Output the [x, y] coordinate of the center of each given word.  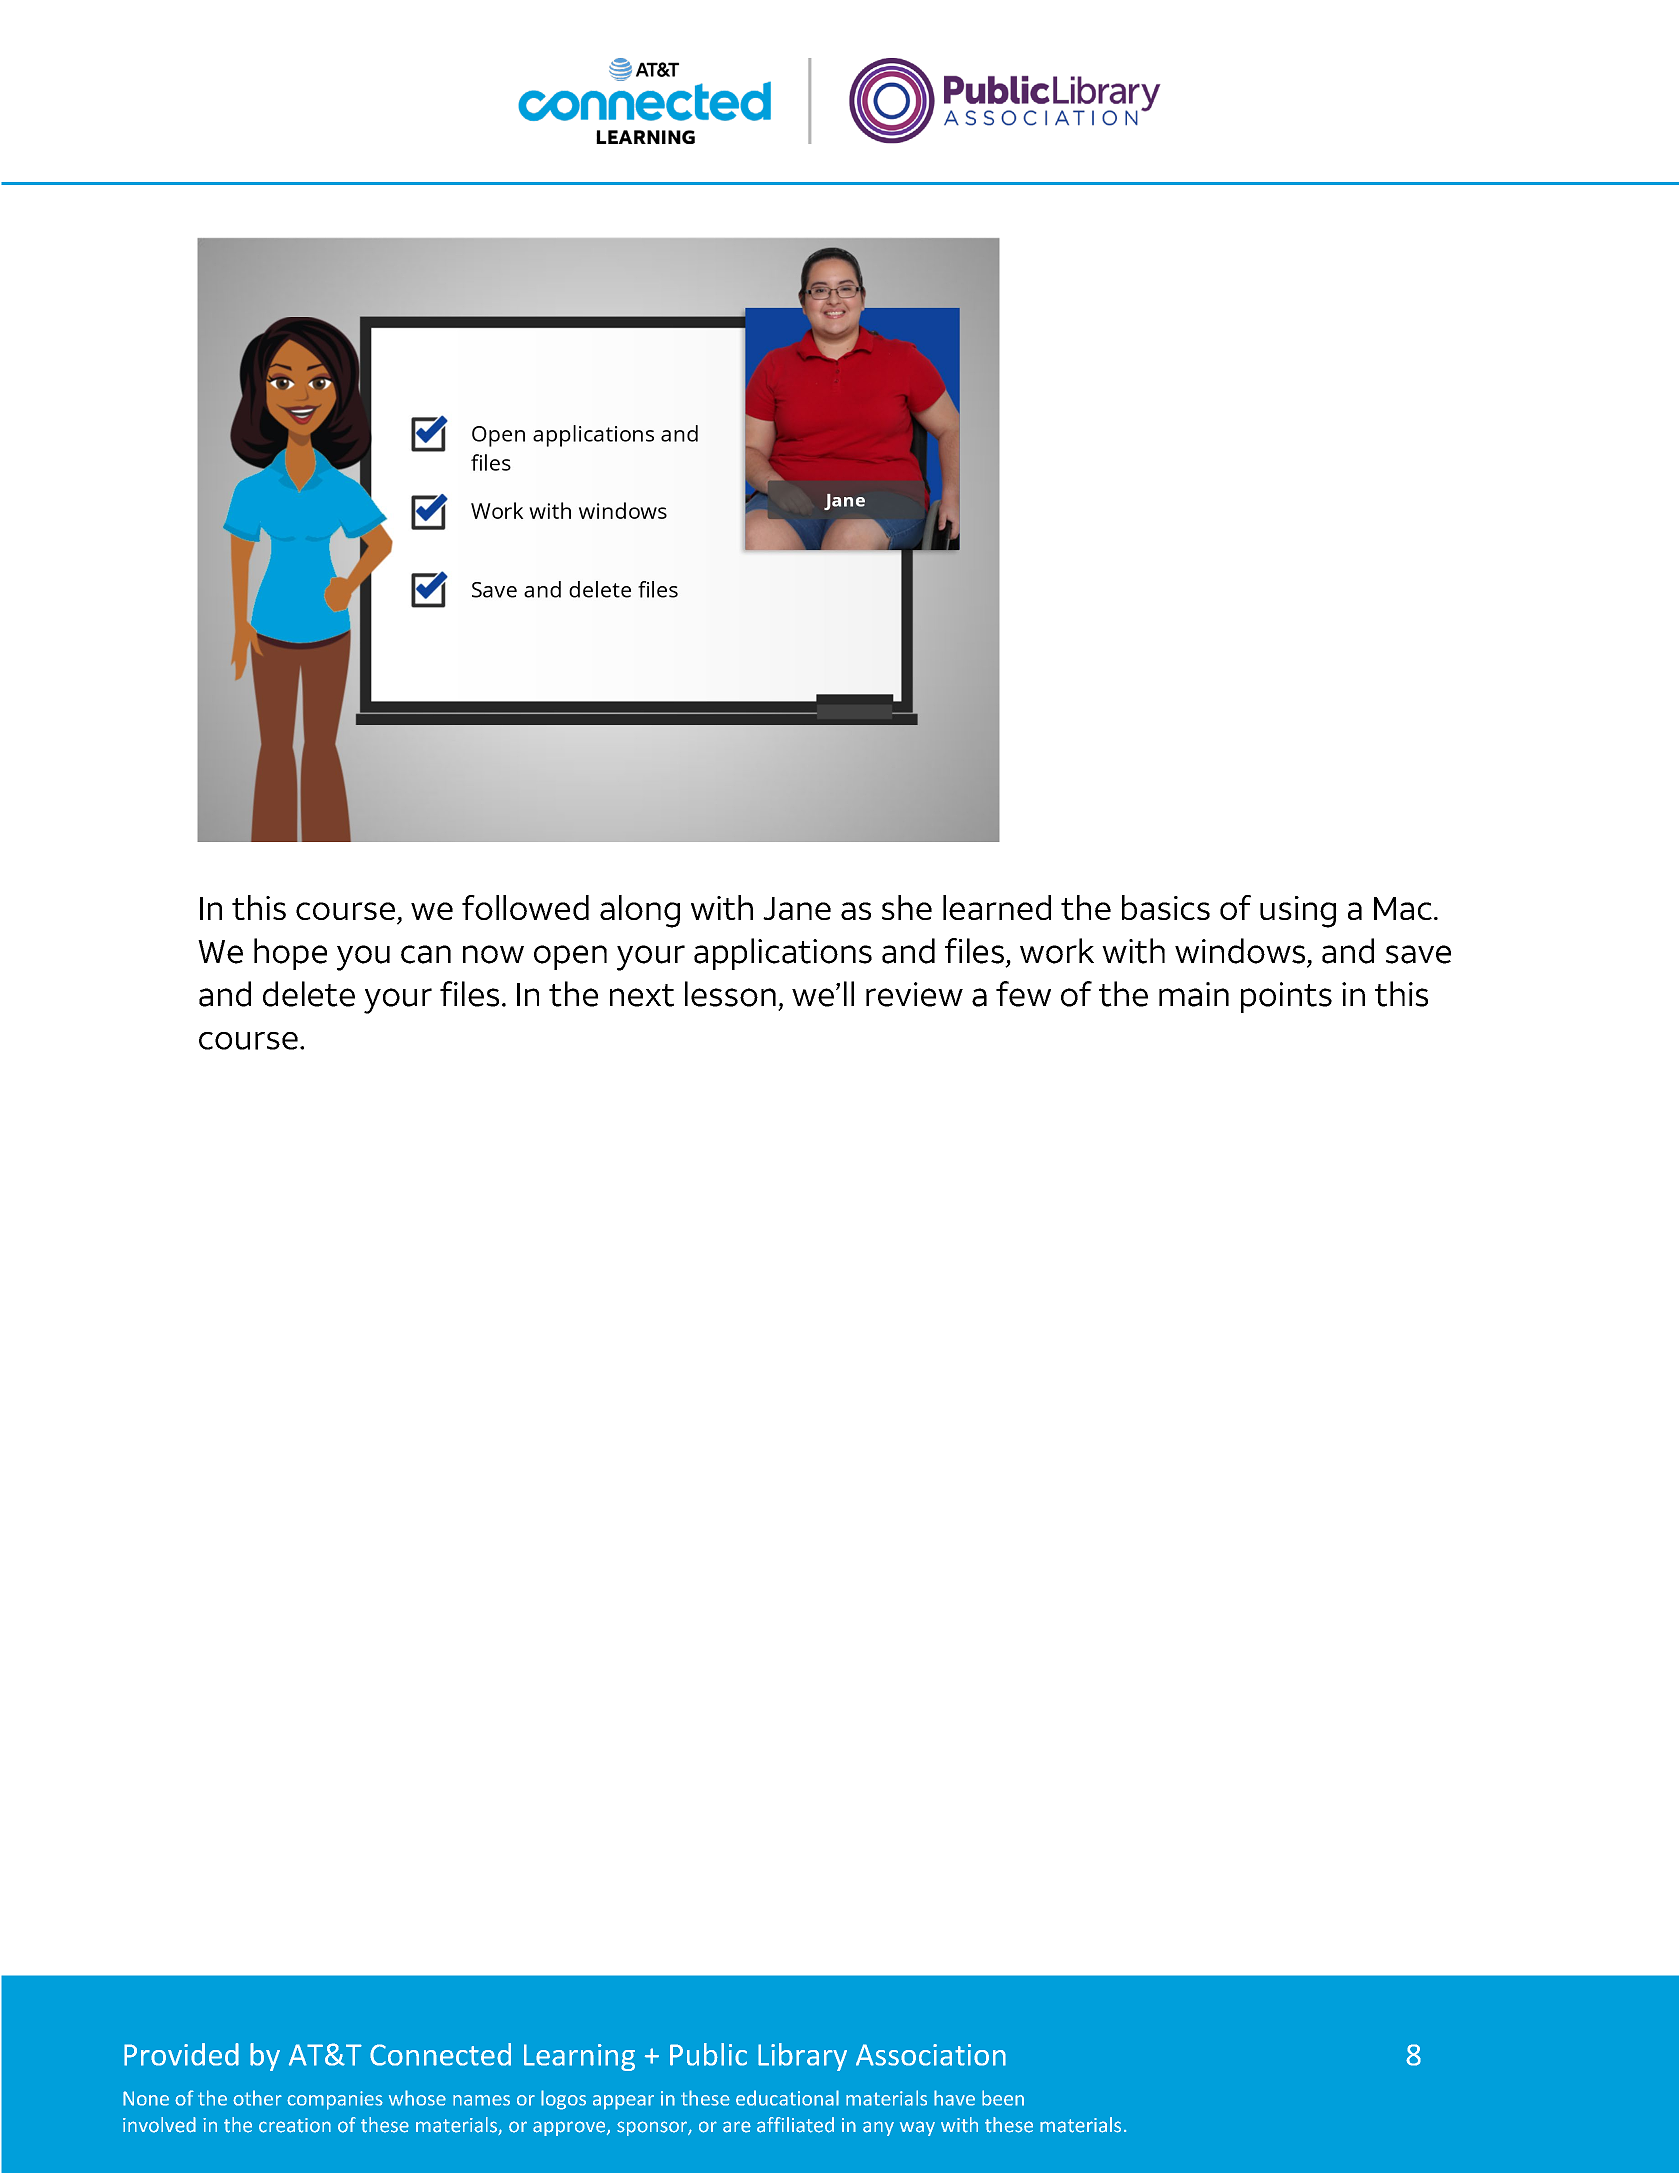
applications [783, 954]
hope [290, 954]
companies [335, 2100]
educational [787, 2098]
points [1286, 997]
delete [309, 994]
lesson [730, 994]
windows [1240, 951]
